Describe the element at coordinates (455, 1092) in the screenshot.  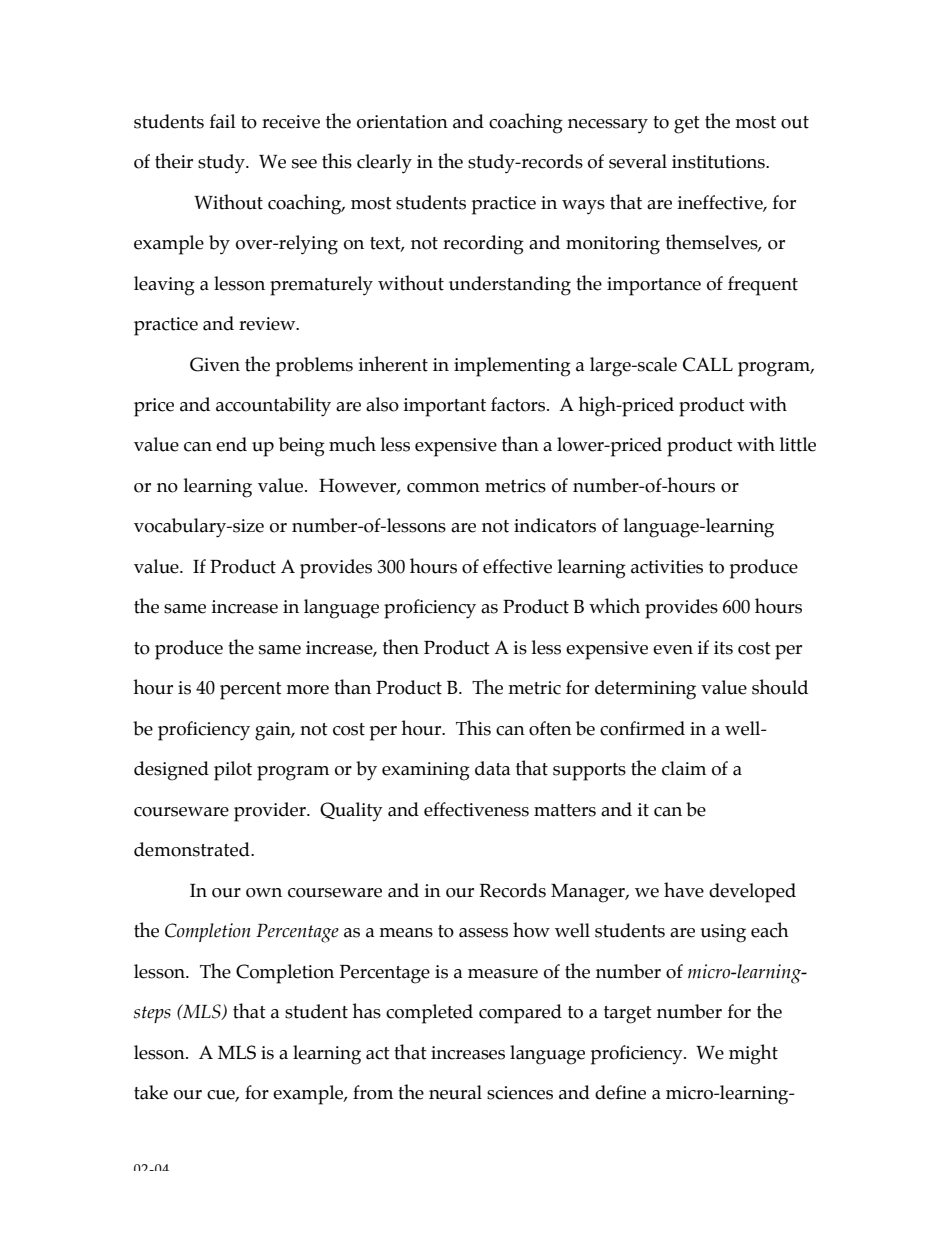
I see `neural` at that location.
